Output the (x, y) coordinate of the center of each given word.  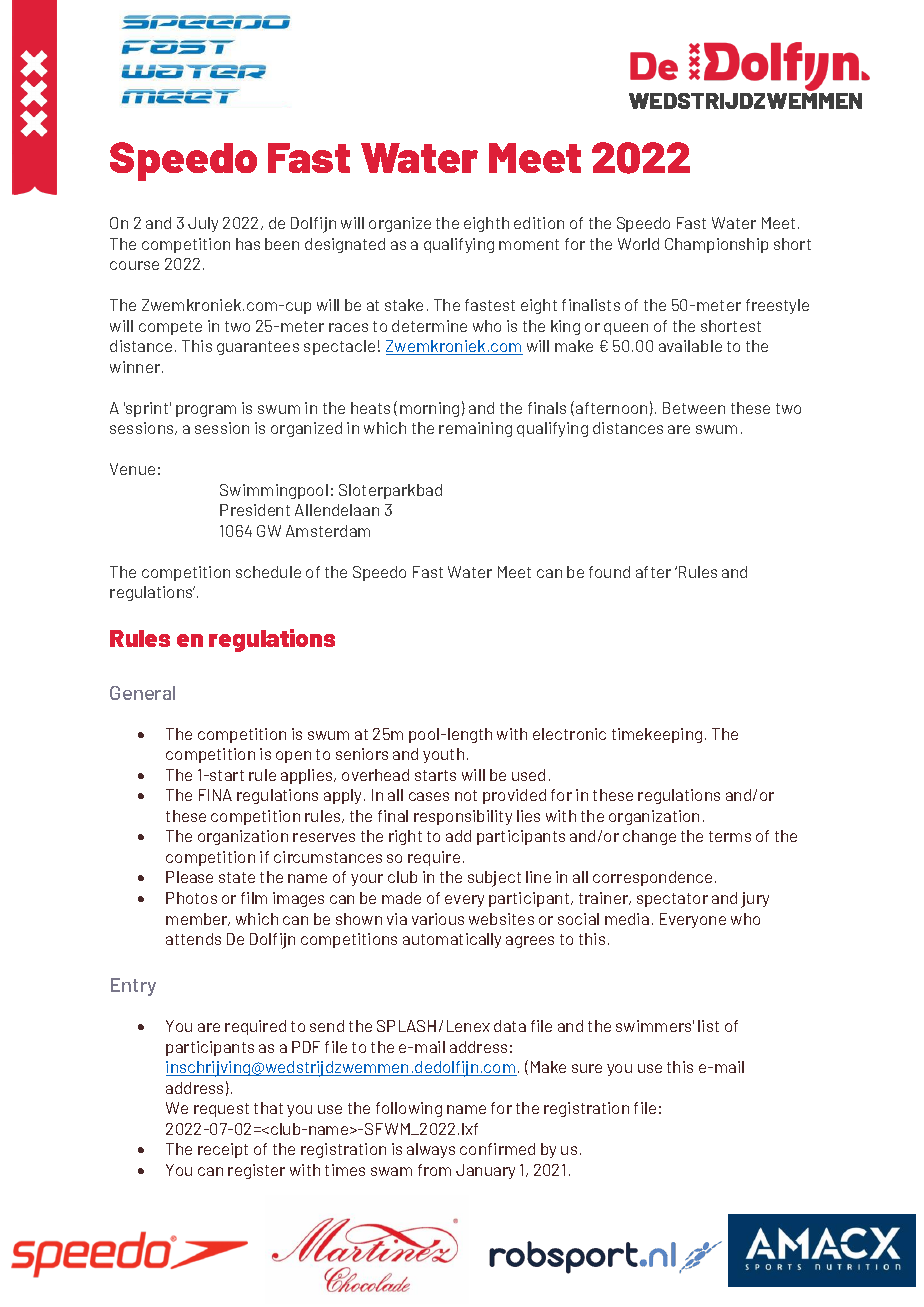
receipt (223, 1150)
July (203, 224)
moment (529, 244)
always (431, 1150)
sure (587, 1068)
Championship (716, 245)
